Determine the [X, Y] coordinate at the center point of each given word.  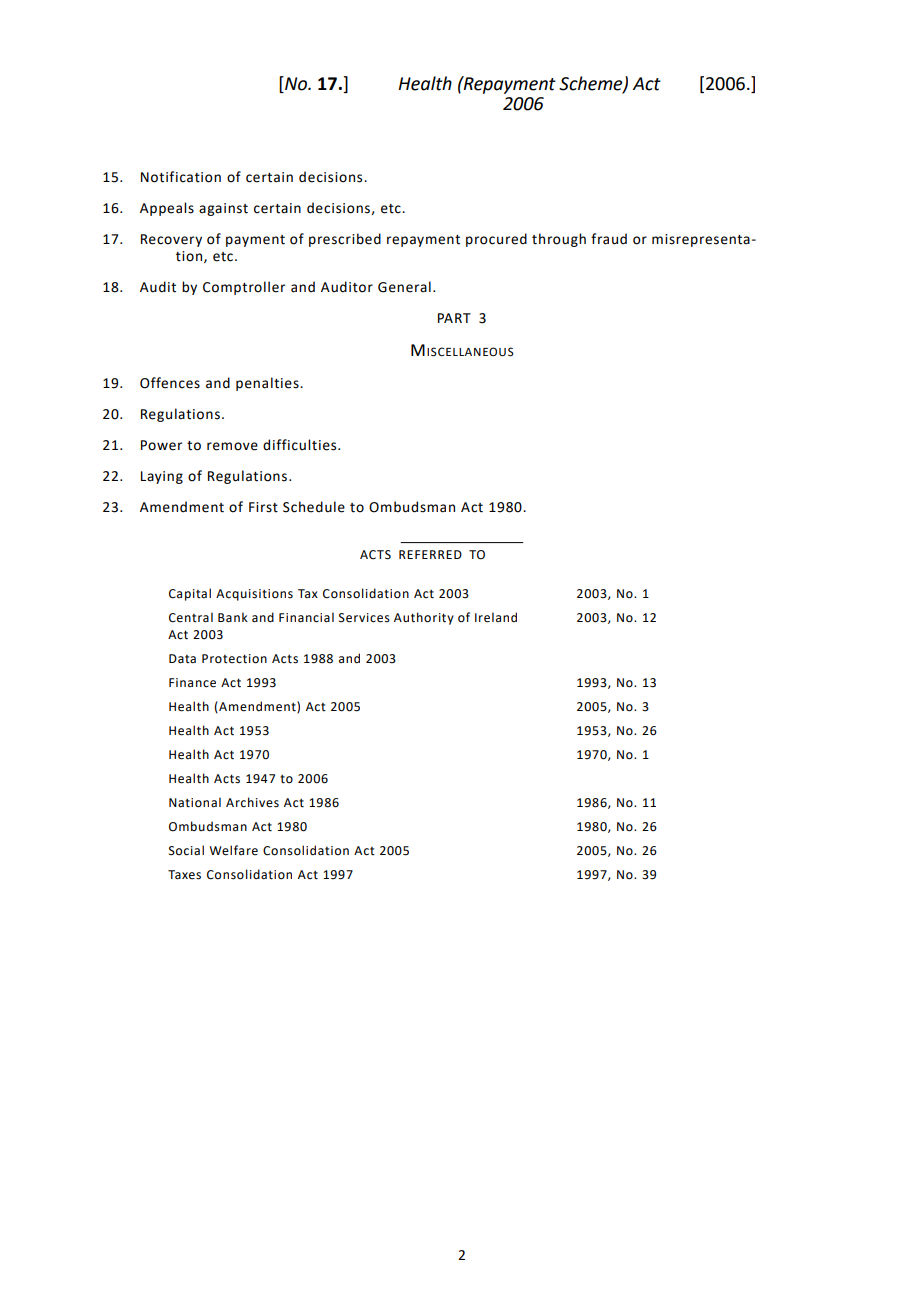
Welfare [233, 850]
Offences [170, 383]
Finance [192, 683]
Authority [424, 618]
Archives [252, 802]
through [559, 240]
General [404, 287]
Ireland [496, 617]
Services [364, 618]
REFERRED [430, 554]
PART [454, 318]
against [223, 209]
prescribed [345, 240]
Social [186, 850]
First [263, 507]
